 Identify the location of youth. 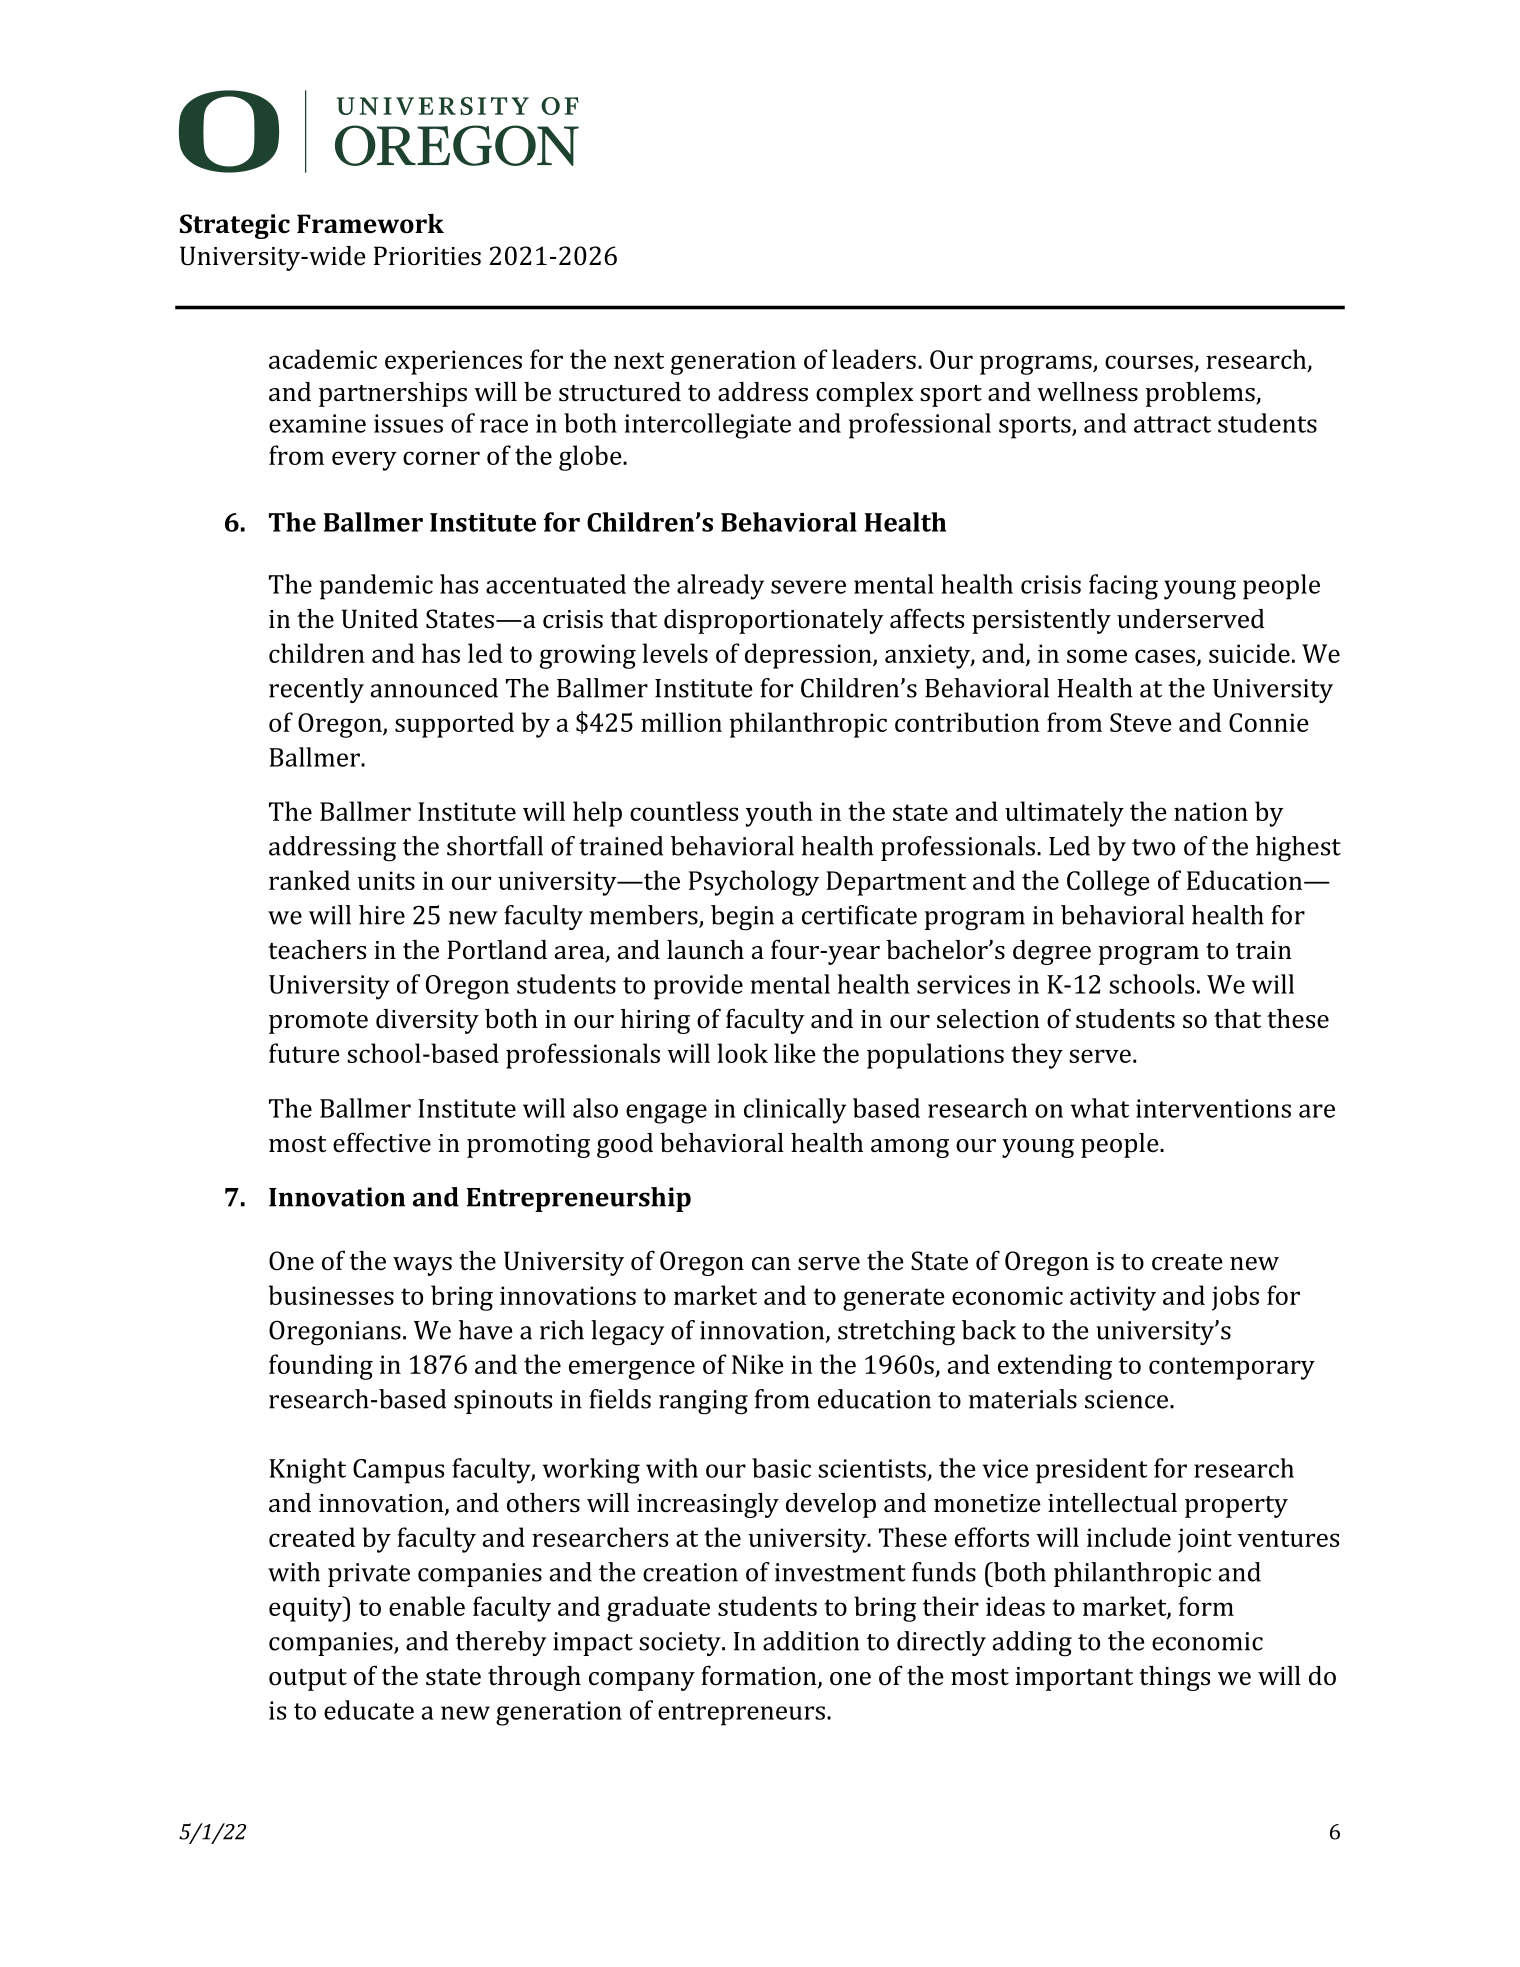
(779, 814).
